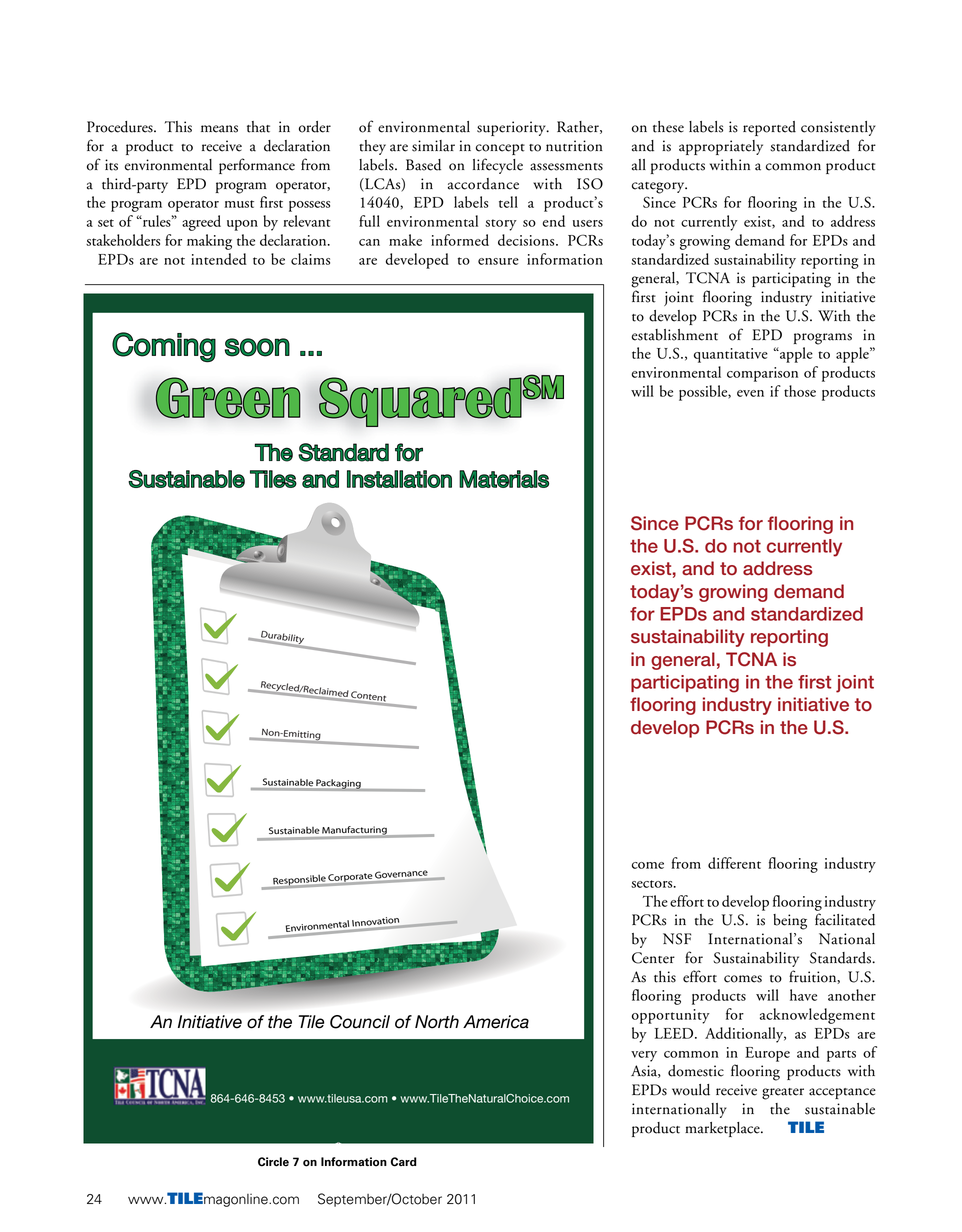 The height and width of the screenshot is (1232, 962). What do you see at coordinates (360, 1022) in the screenshot?
I see `Council` at bounding box center [360, 1022].
